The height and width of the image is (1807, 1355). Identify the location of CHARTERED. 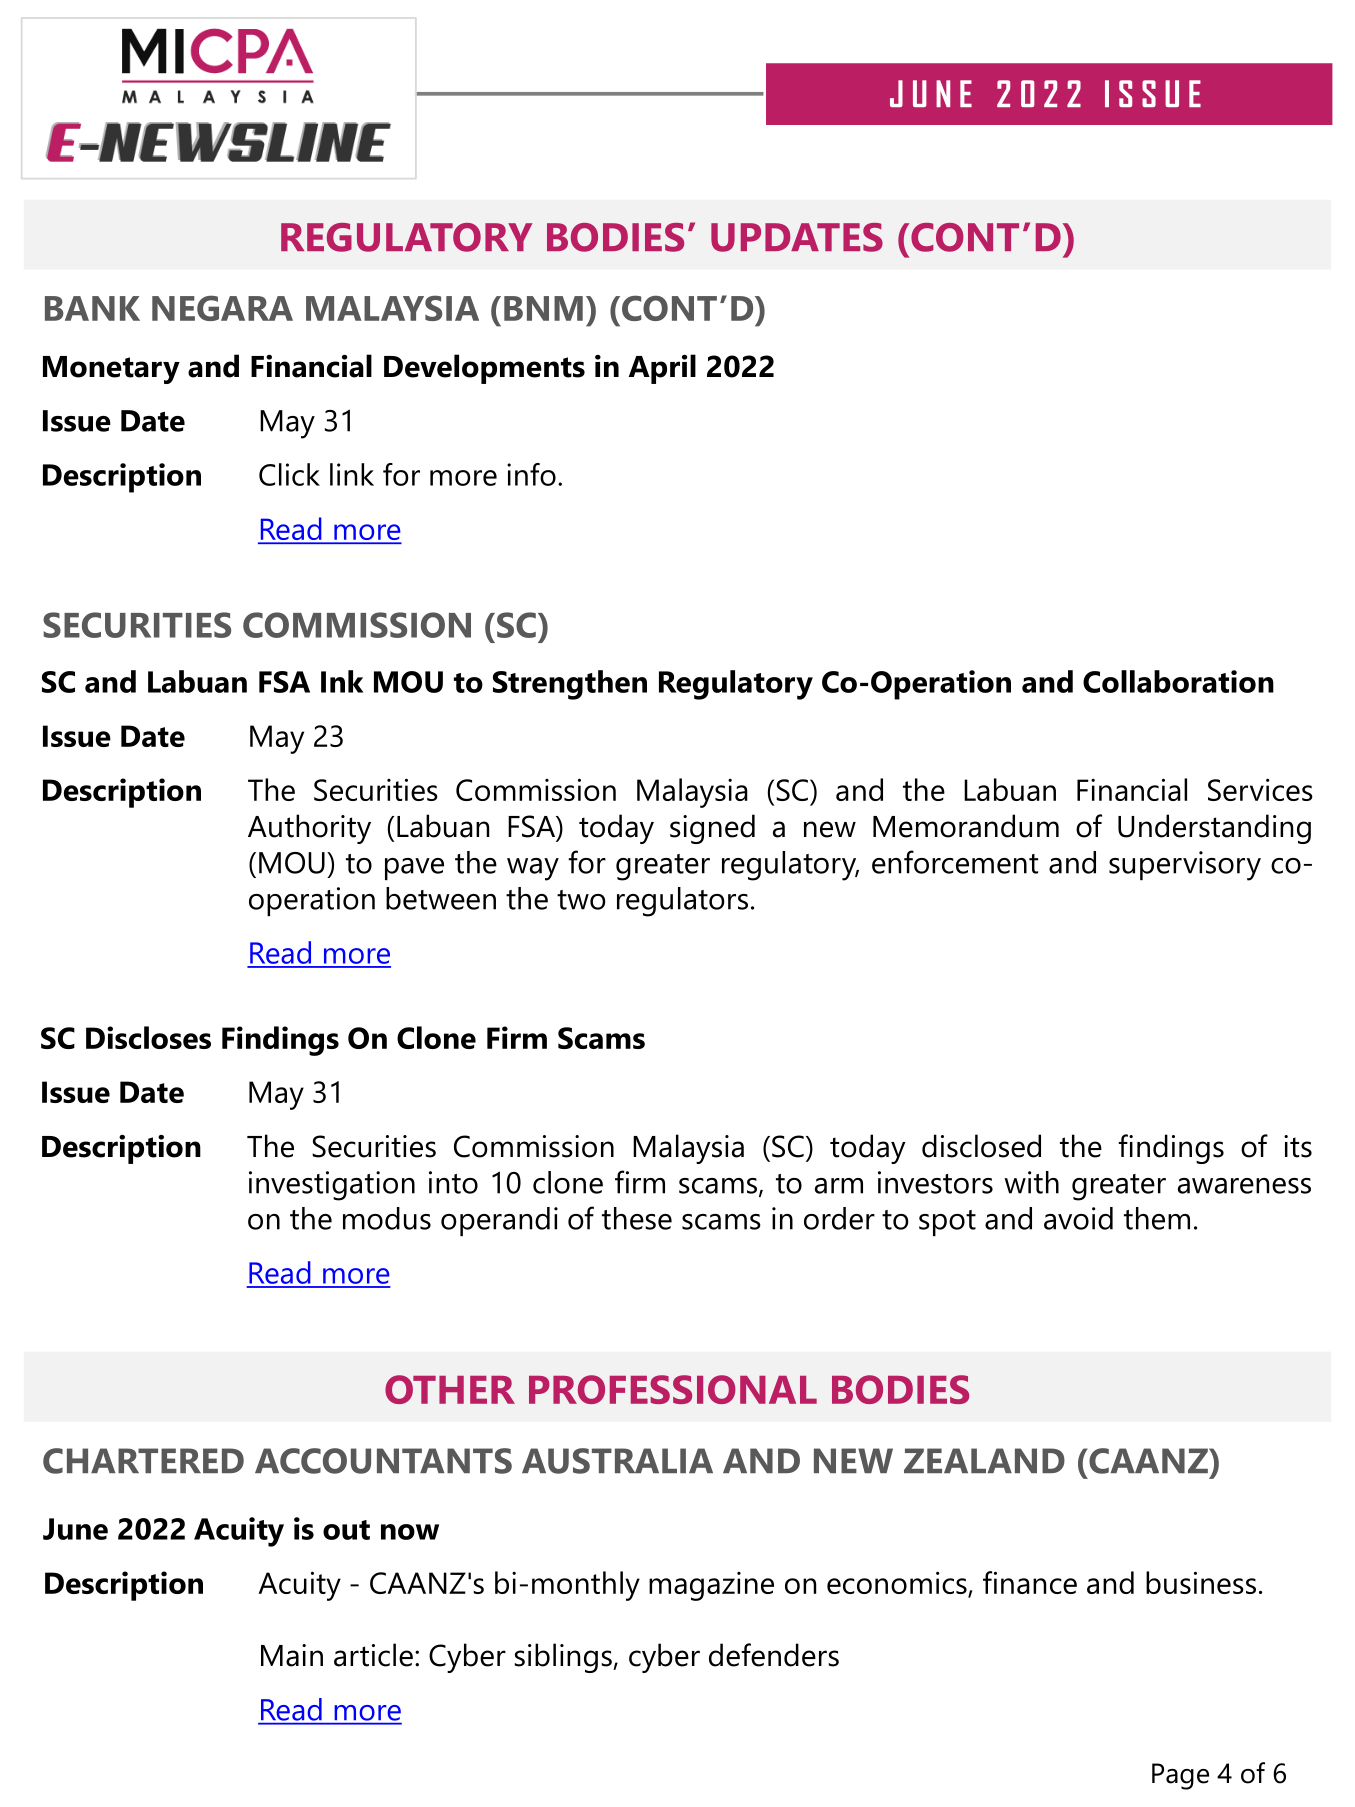
(143, 1461).
